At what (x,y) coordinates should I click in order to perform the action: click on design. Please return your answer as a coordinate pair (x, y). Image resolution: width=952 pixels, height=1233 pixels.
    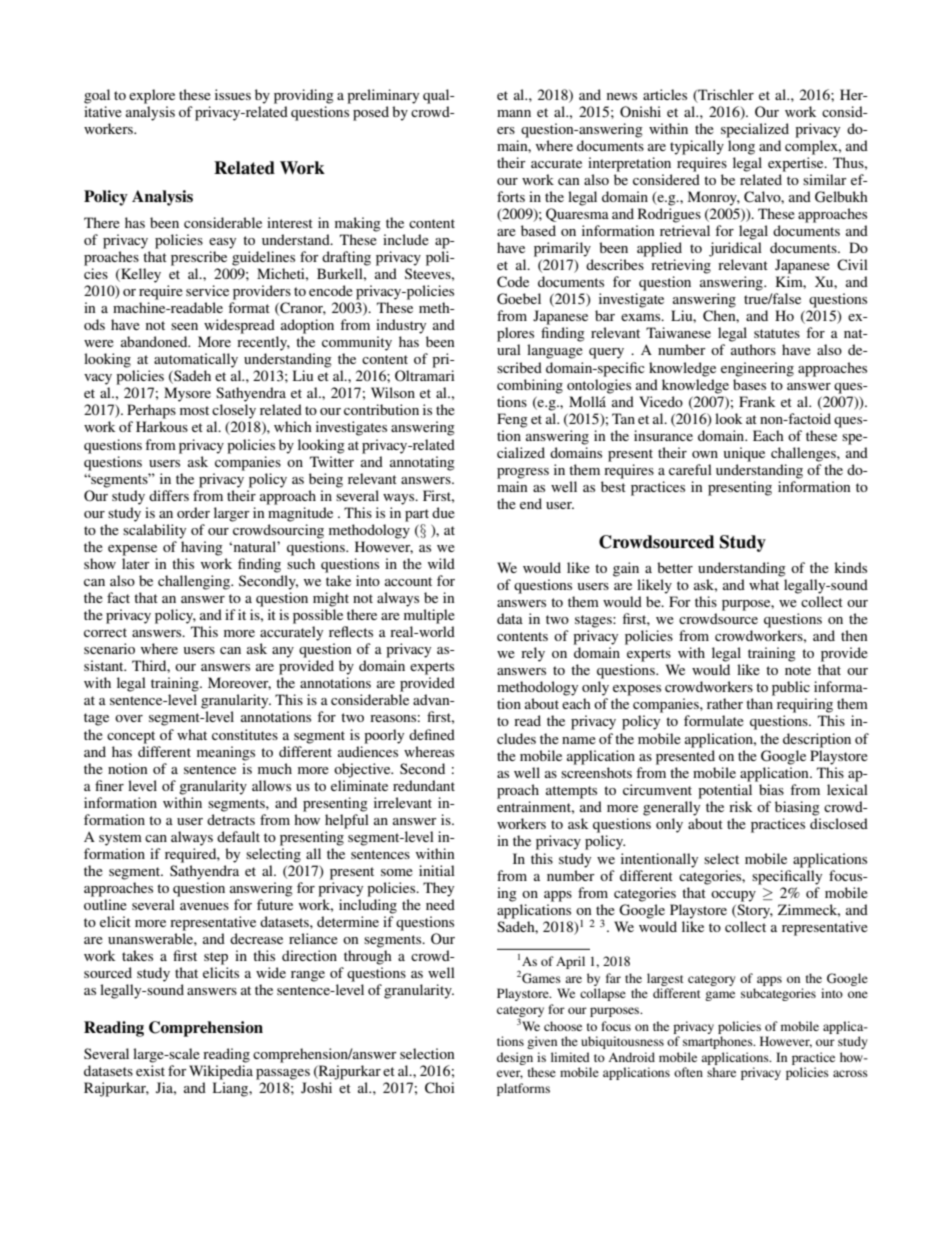
    Looking at the image, I should click on (515, 1058).
